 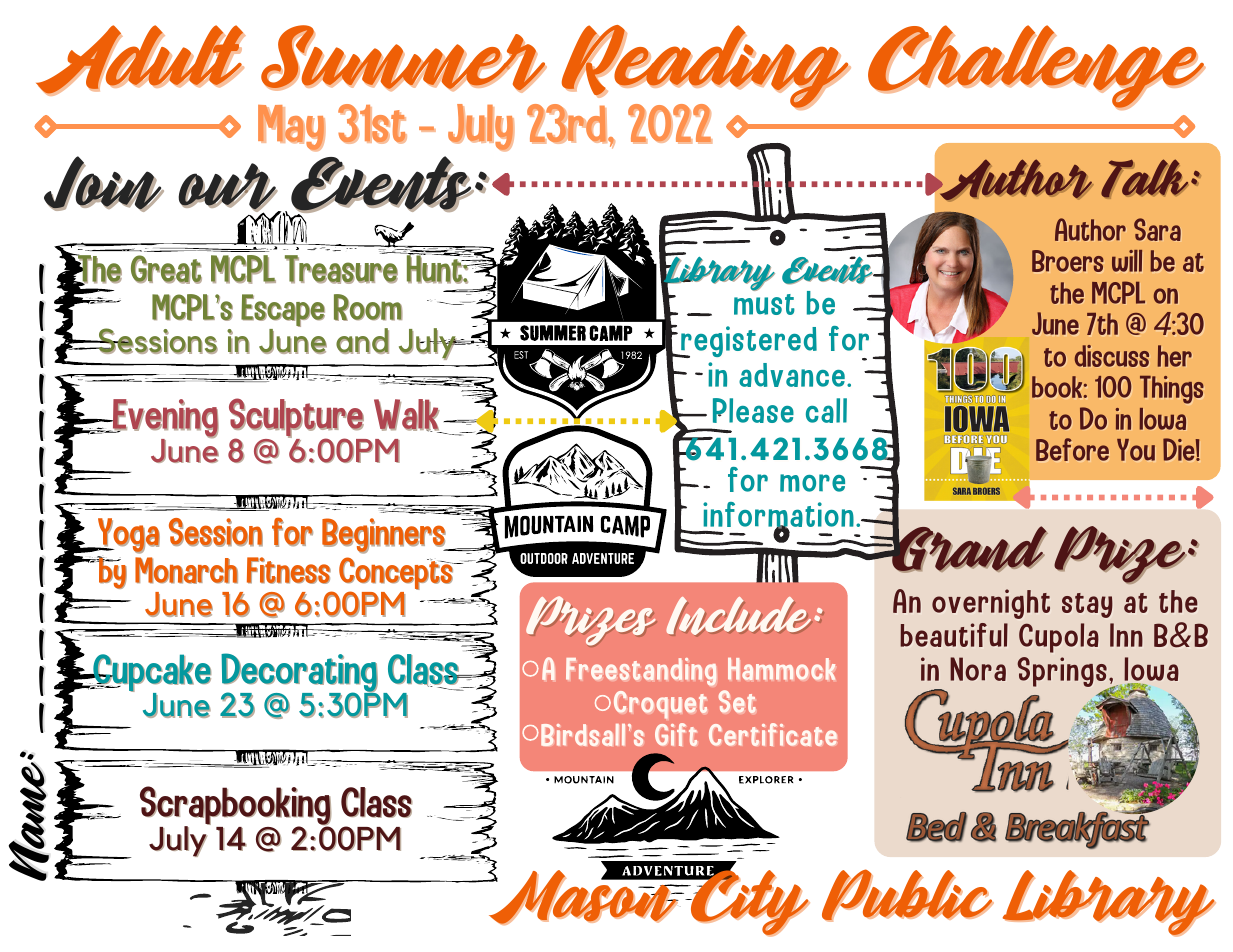 What do you see at coordinates (778, 516) in the document?
I see `information` at bounding box center [778, 516].
